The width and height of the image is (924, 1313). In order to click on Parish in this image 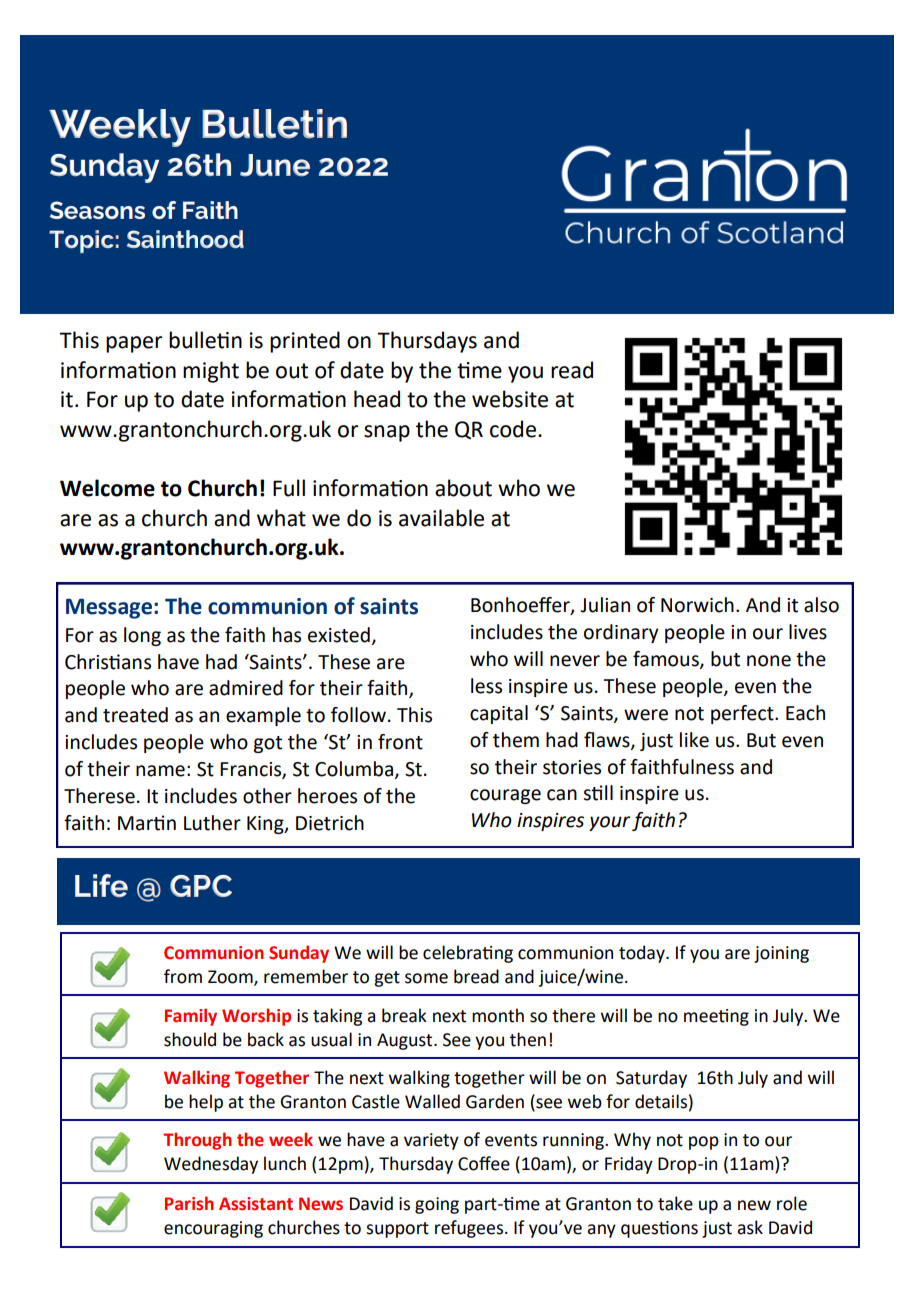, I will do `click(189, 1203)`.
